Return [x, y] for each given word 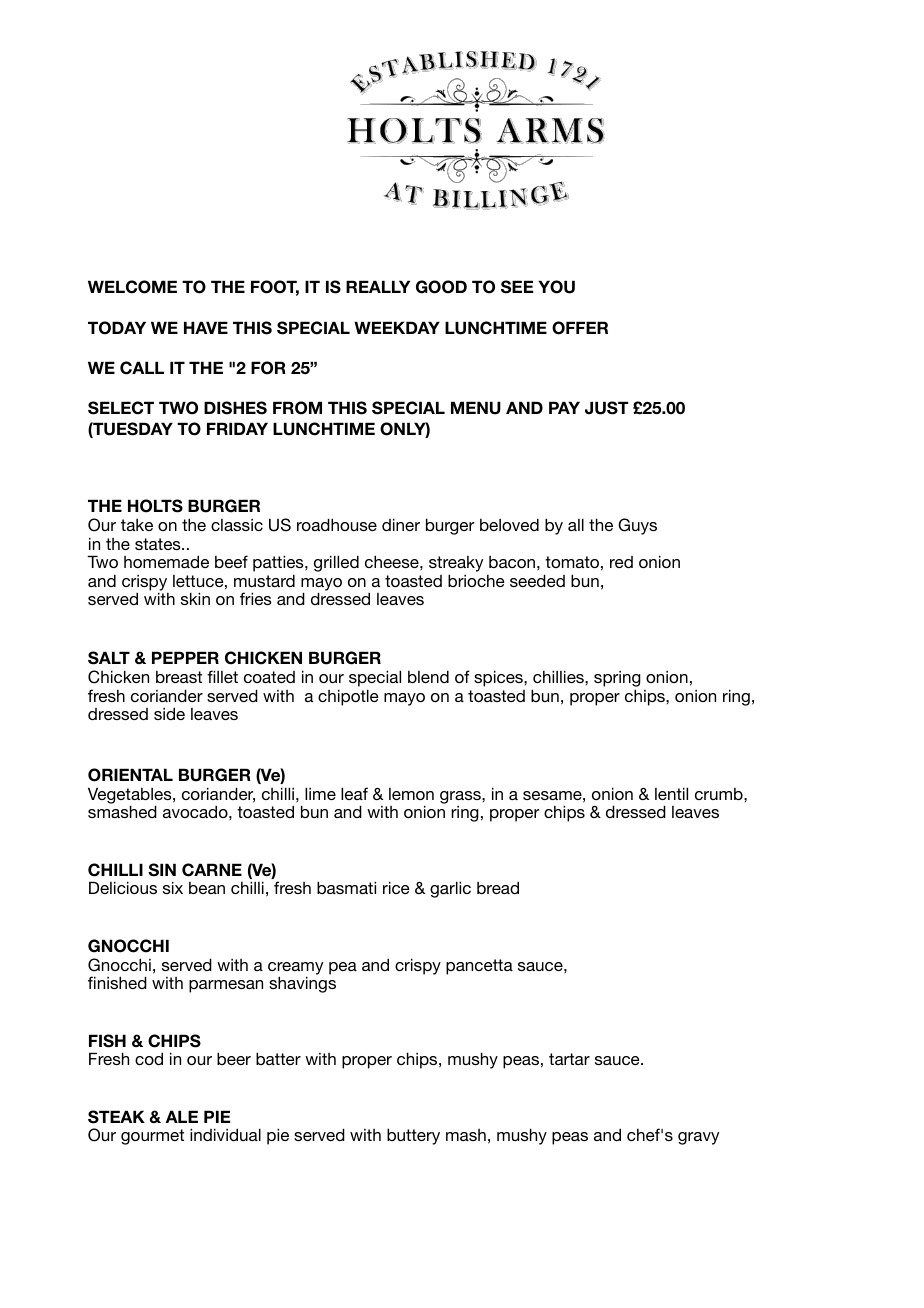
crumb [720, 794]
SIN [162, 870]
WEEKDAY [397, 327]
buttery [413, 1136]
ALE [182, 1116]
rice [396, 887]
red [621, 562]
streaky [456, 565]
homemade [166, 561]
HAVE [206, 327]
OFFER [580, 328]
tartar [569, 1059]
